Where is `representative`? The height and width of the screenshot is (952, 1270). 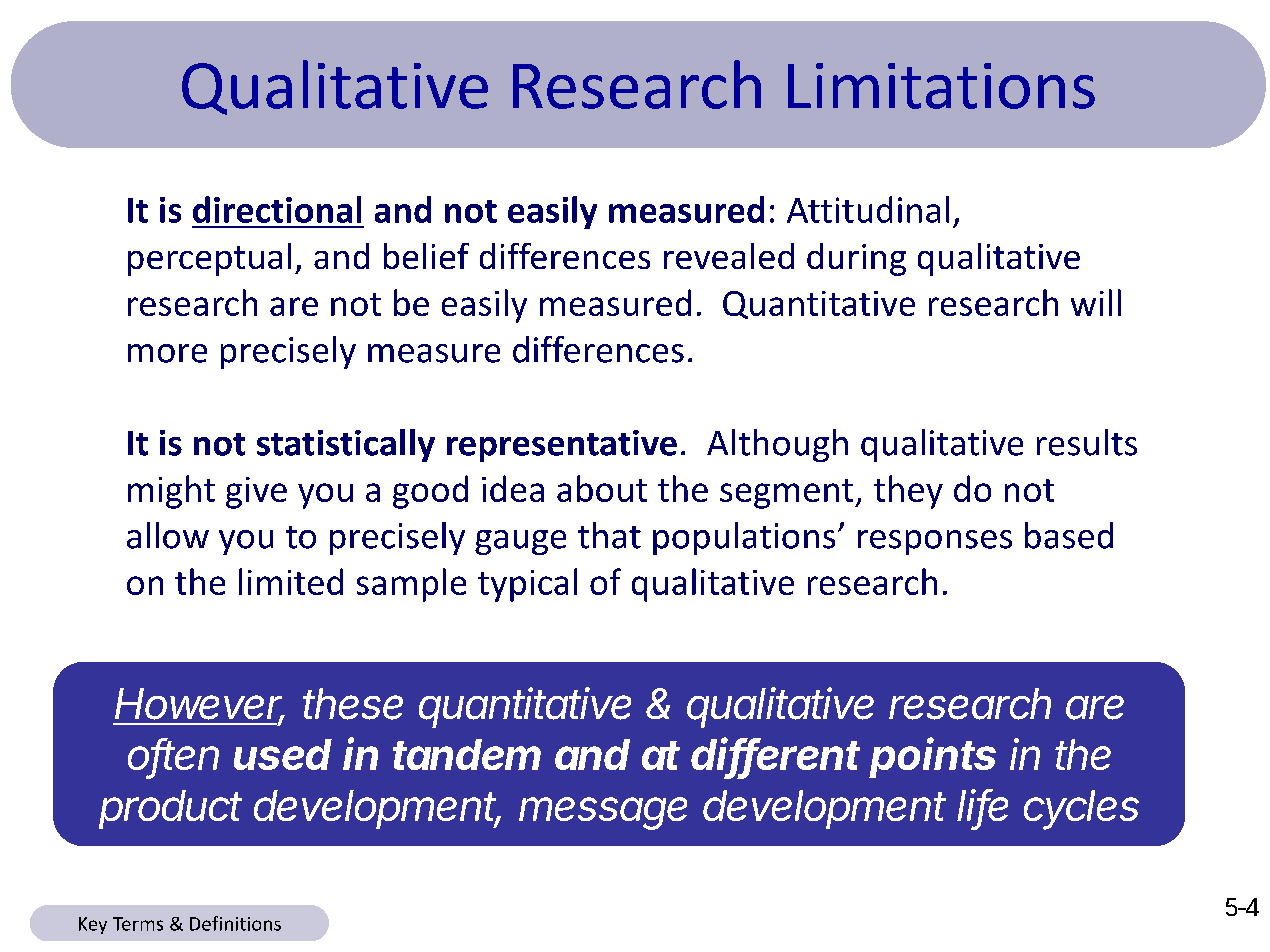
representative is located at coordinates (562, 446).
